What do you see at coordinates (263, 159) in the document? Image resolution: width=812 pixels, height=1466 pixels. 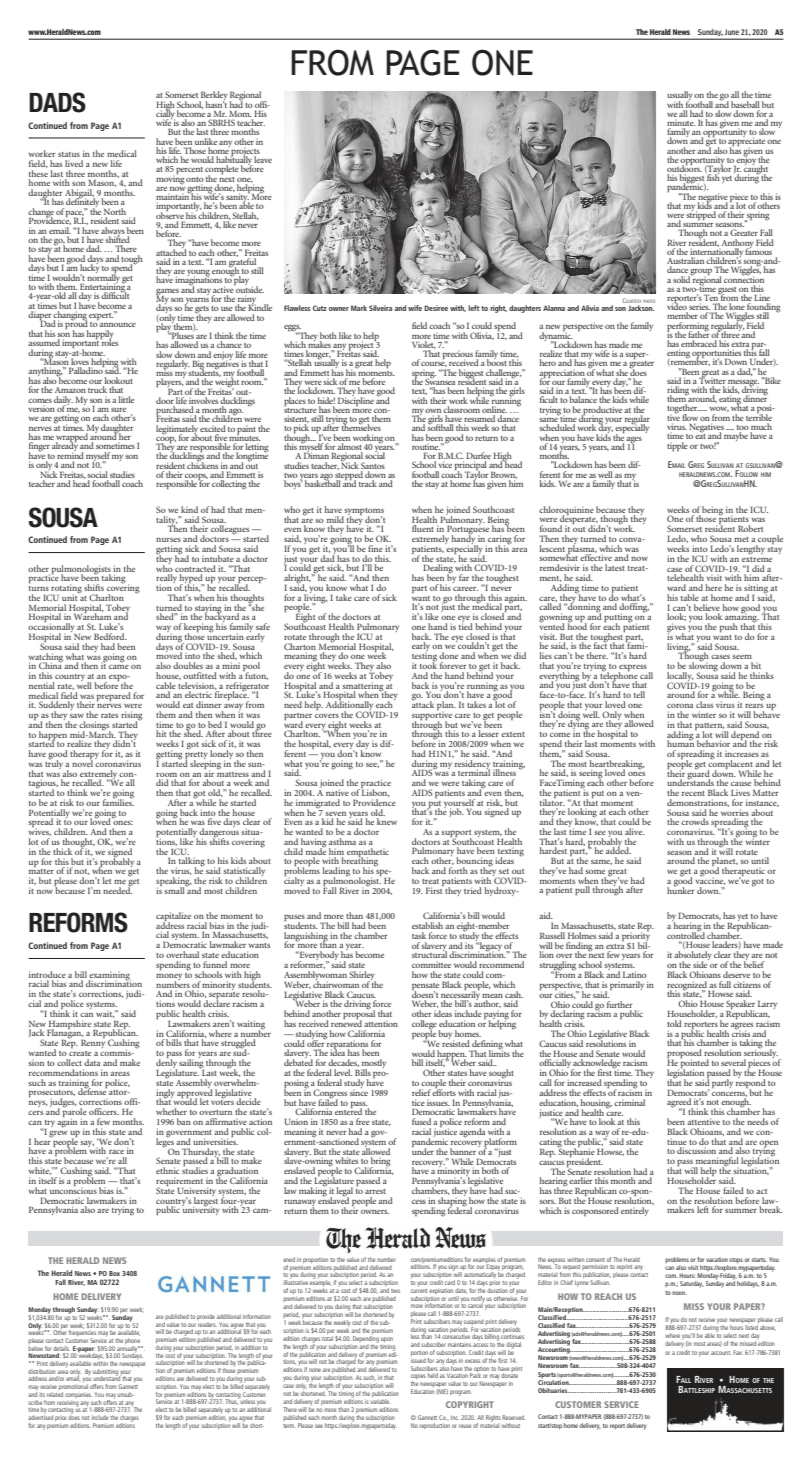 I see `leave` at bounding box center [263, 159].
